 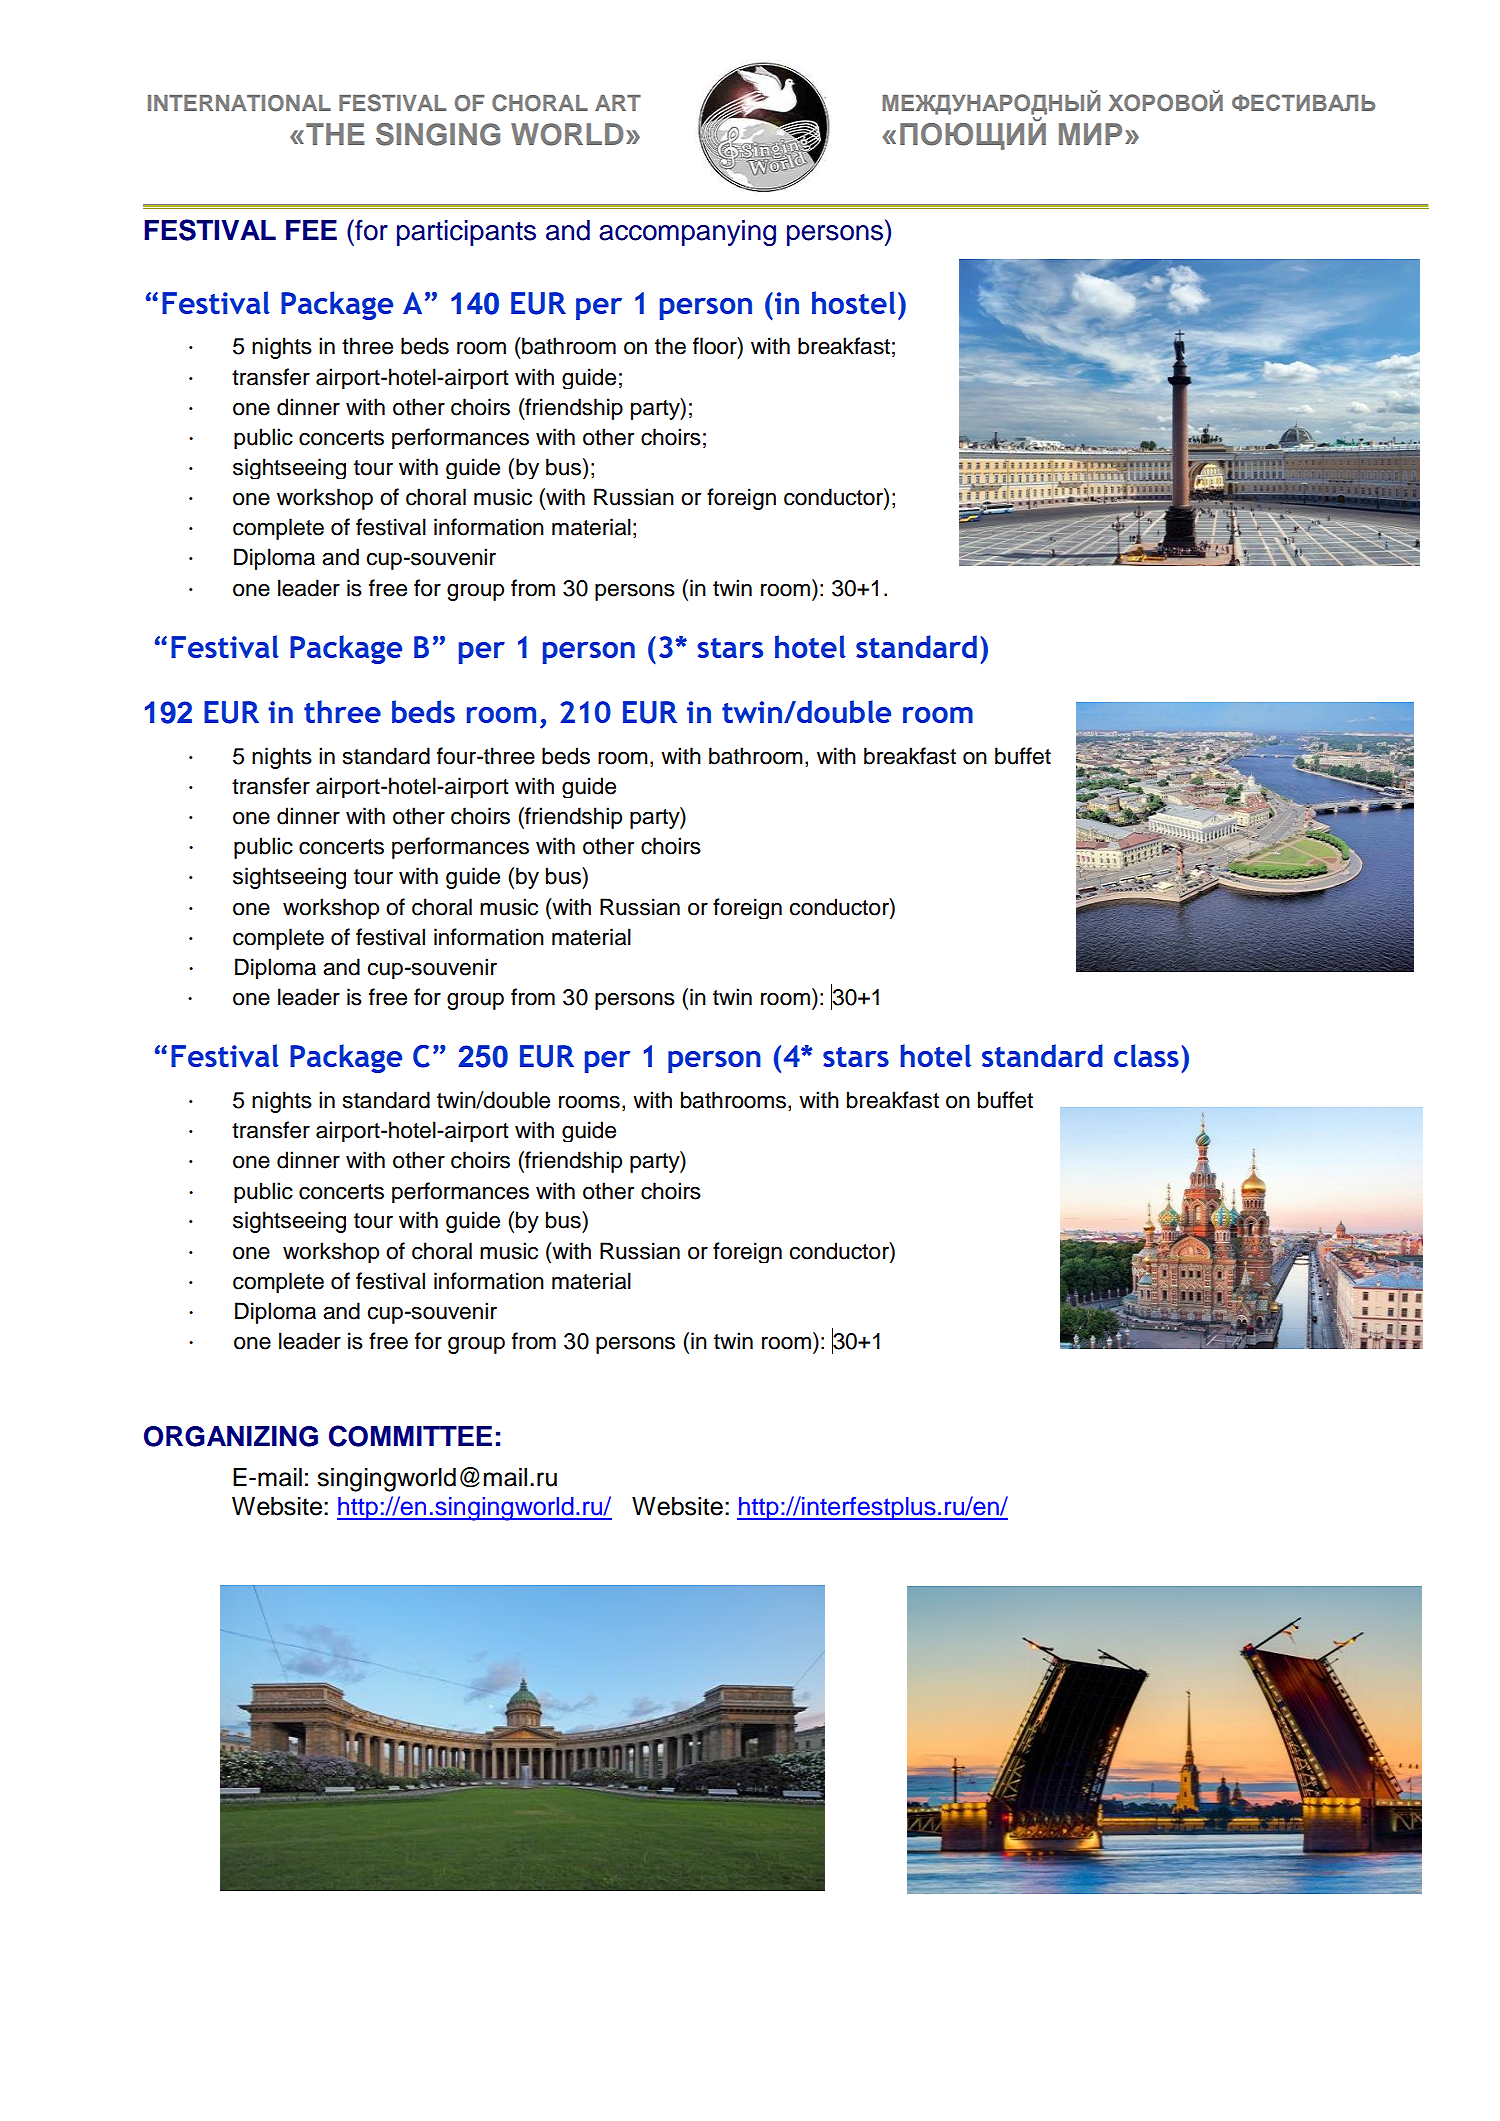 What do you see at coordinates (410, 1436) in the image?
I see `COMMITTEE` at bounding box center [410, 1436].
